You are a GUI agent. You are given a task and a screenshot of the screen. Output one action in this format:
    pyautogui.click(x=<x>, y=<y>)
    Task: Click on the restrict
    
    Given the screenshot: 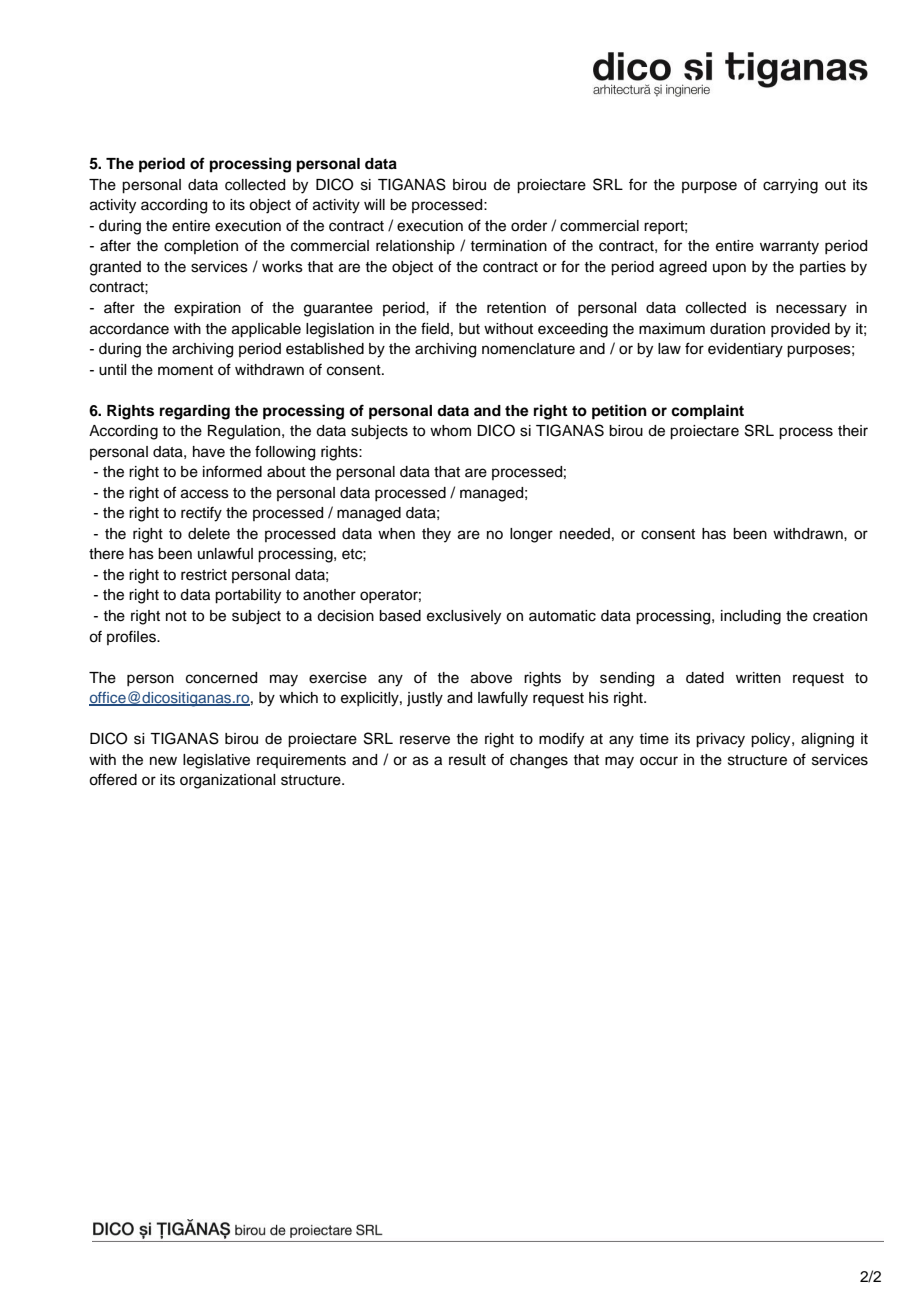 What is the action you would take?
    pyautogui.click(x=204, y=575)
